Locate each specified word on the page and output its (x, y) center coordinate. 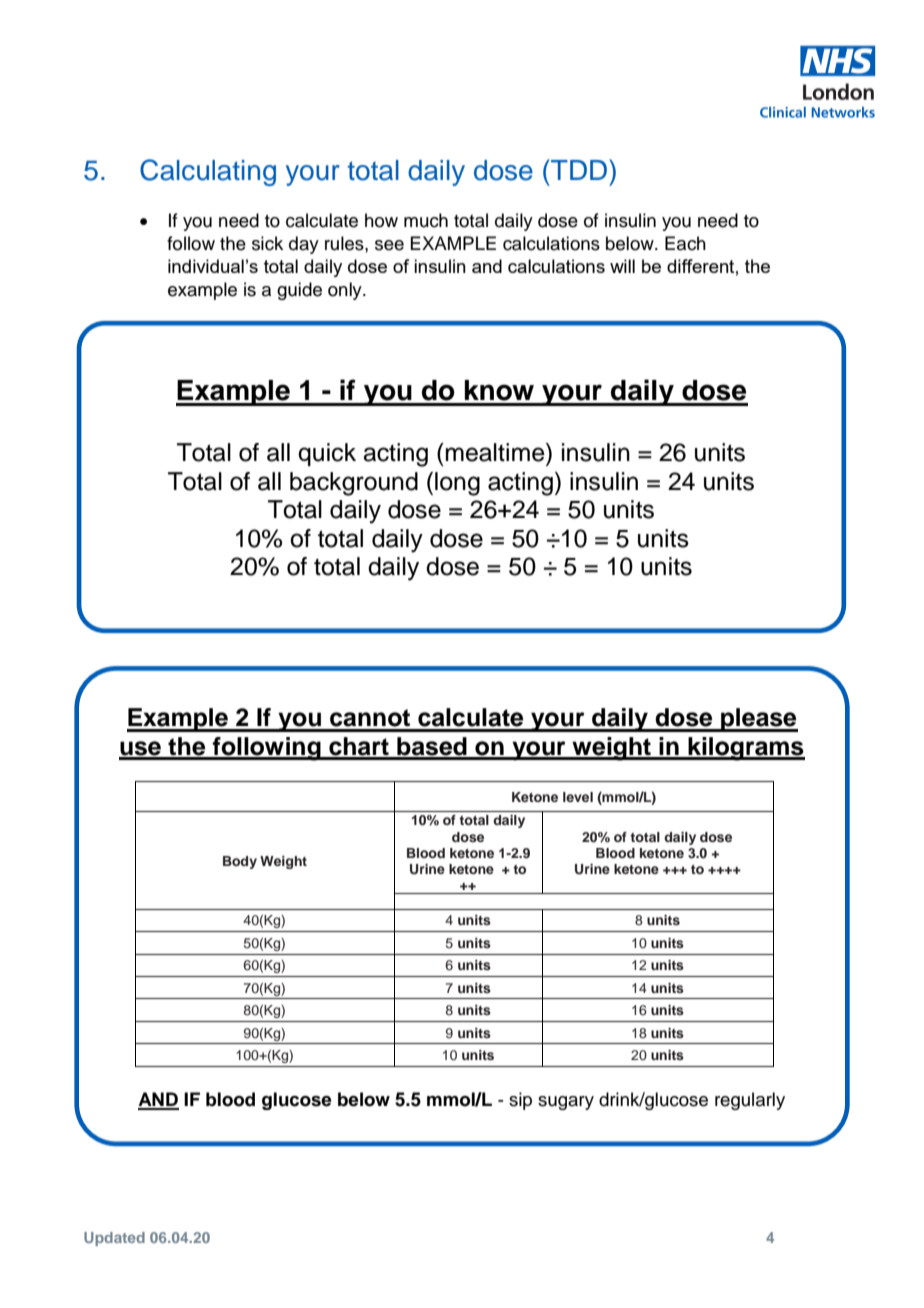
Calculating (208, 172)
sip (520, 1101)
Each (685, 243)
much (426, 220)
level (578, 797)
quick (327, 454)
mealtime (496, 452)
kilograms (745, 749)
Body (240, 862)
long (457, 484)
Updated (114, 1239)
